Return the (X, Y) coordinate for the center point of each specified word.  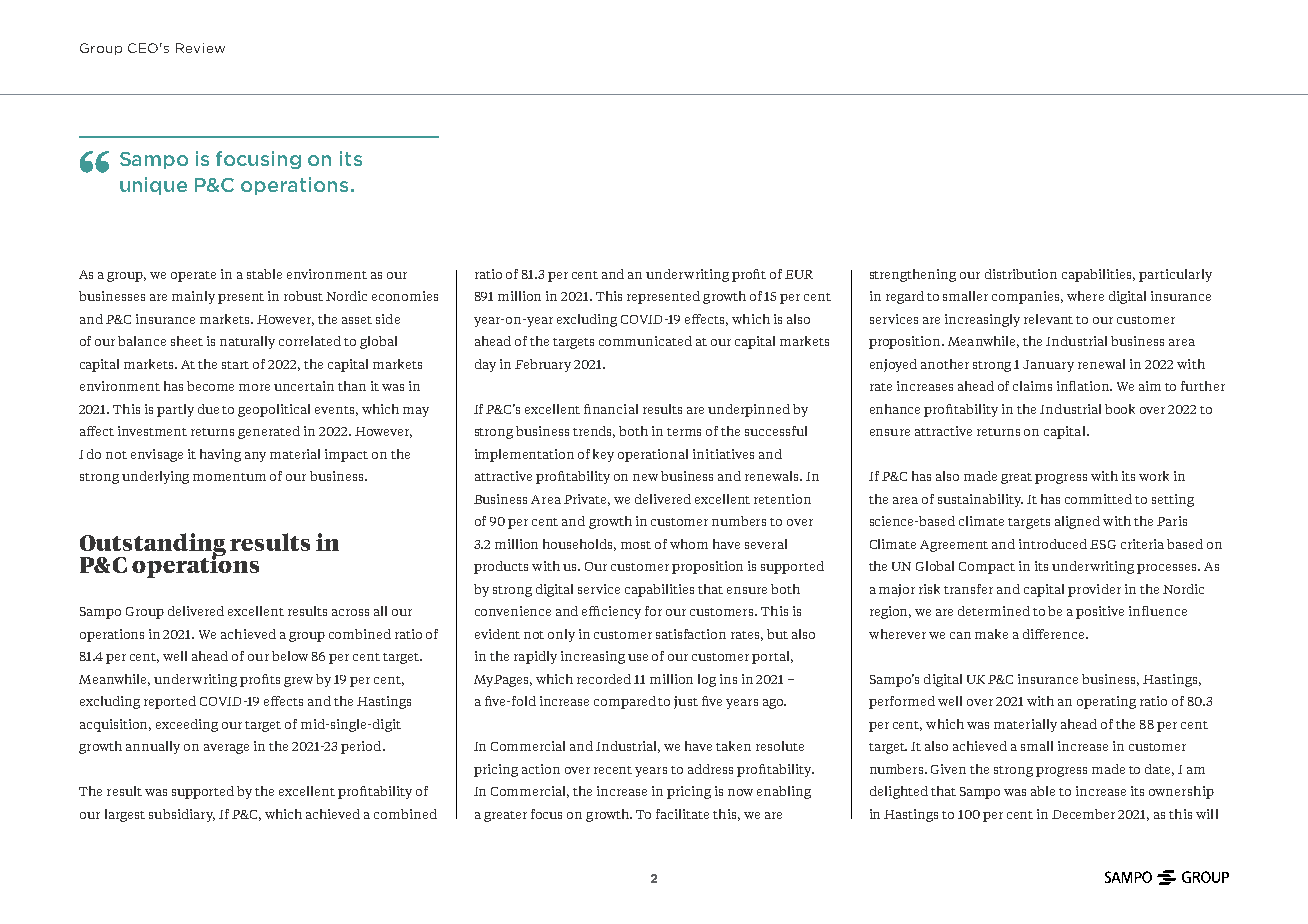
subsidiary (182, 815)
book (1120, 409)
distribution (1021, 274)
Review (200, 48)
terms (684, 432)
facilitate (682, 814)
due (208, 409)
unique (153, 186)
